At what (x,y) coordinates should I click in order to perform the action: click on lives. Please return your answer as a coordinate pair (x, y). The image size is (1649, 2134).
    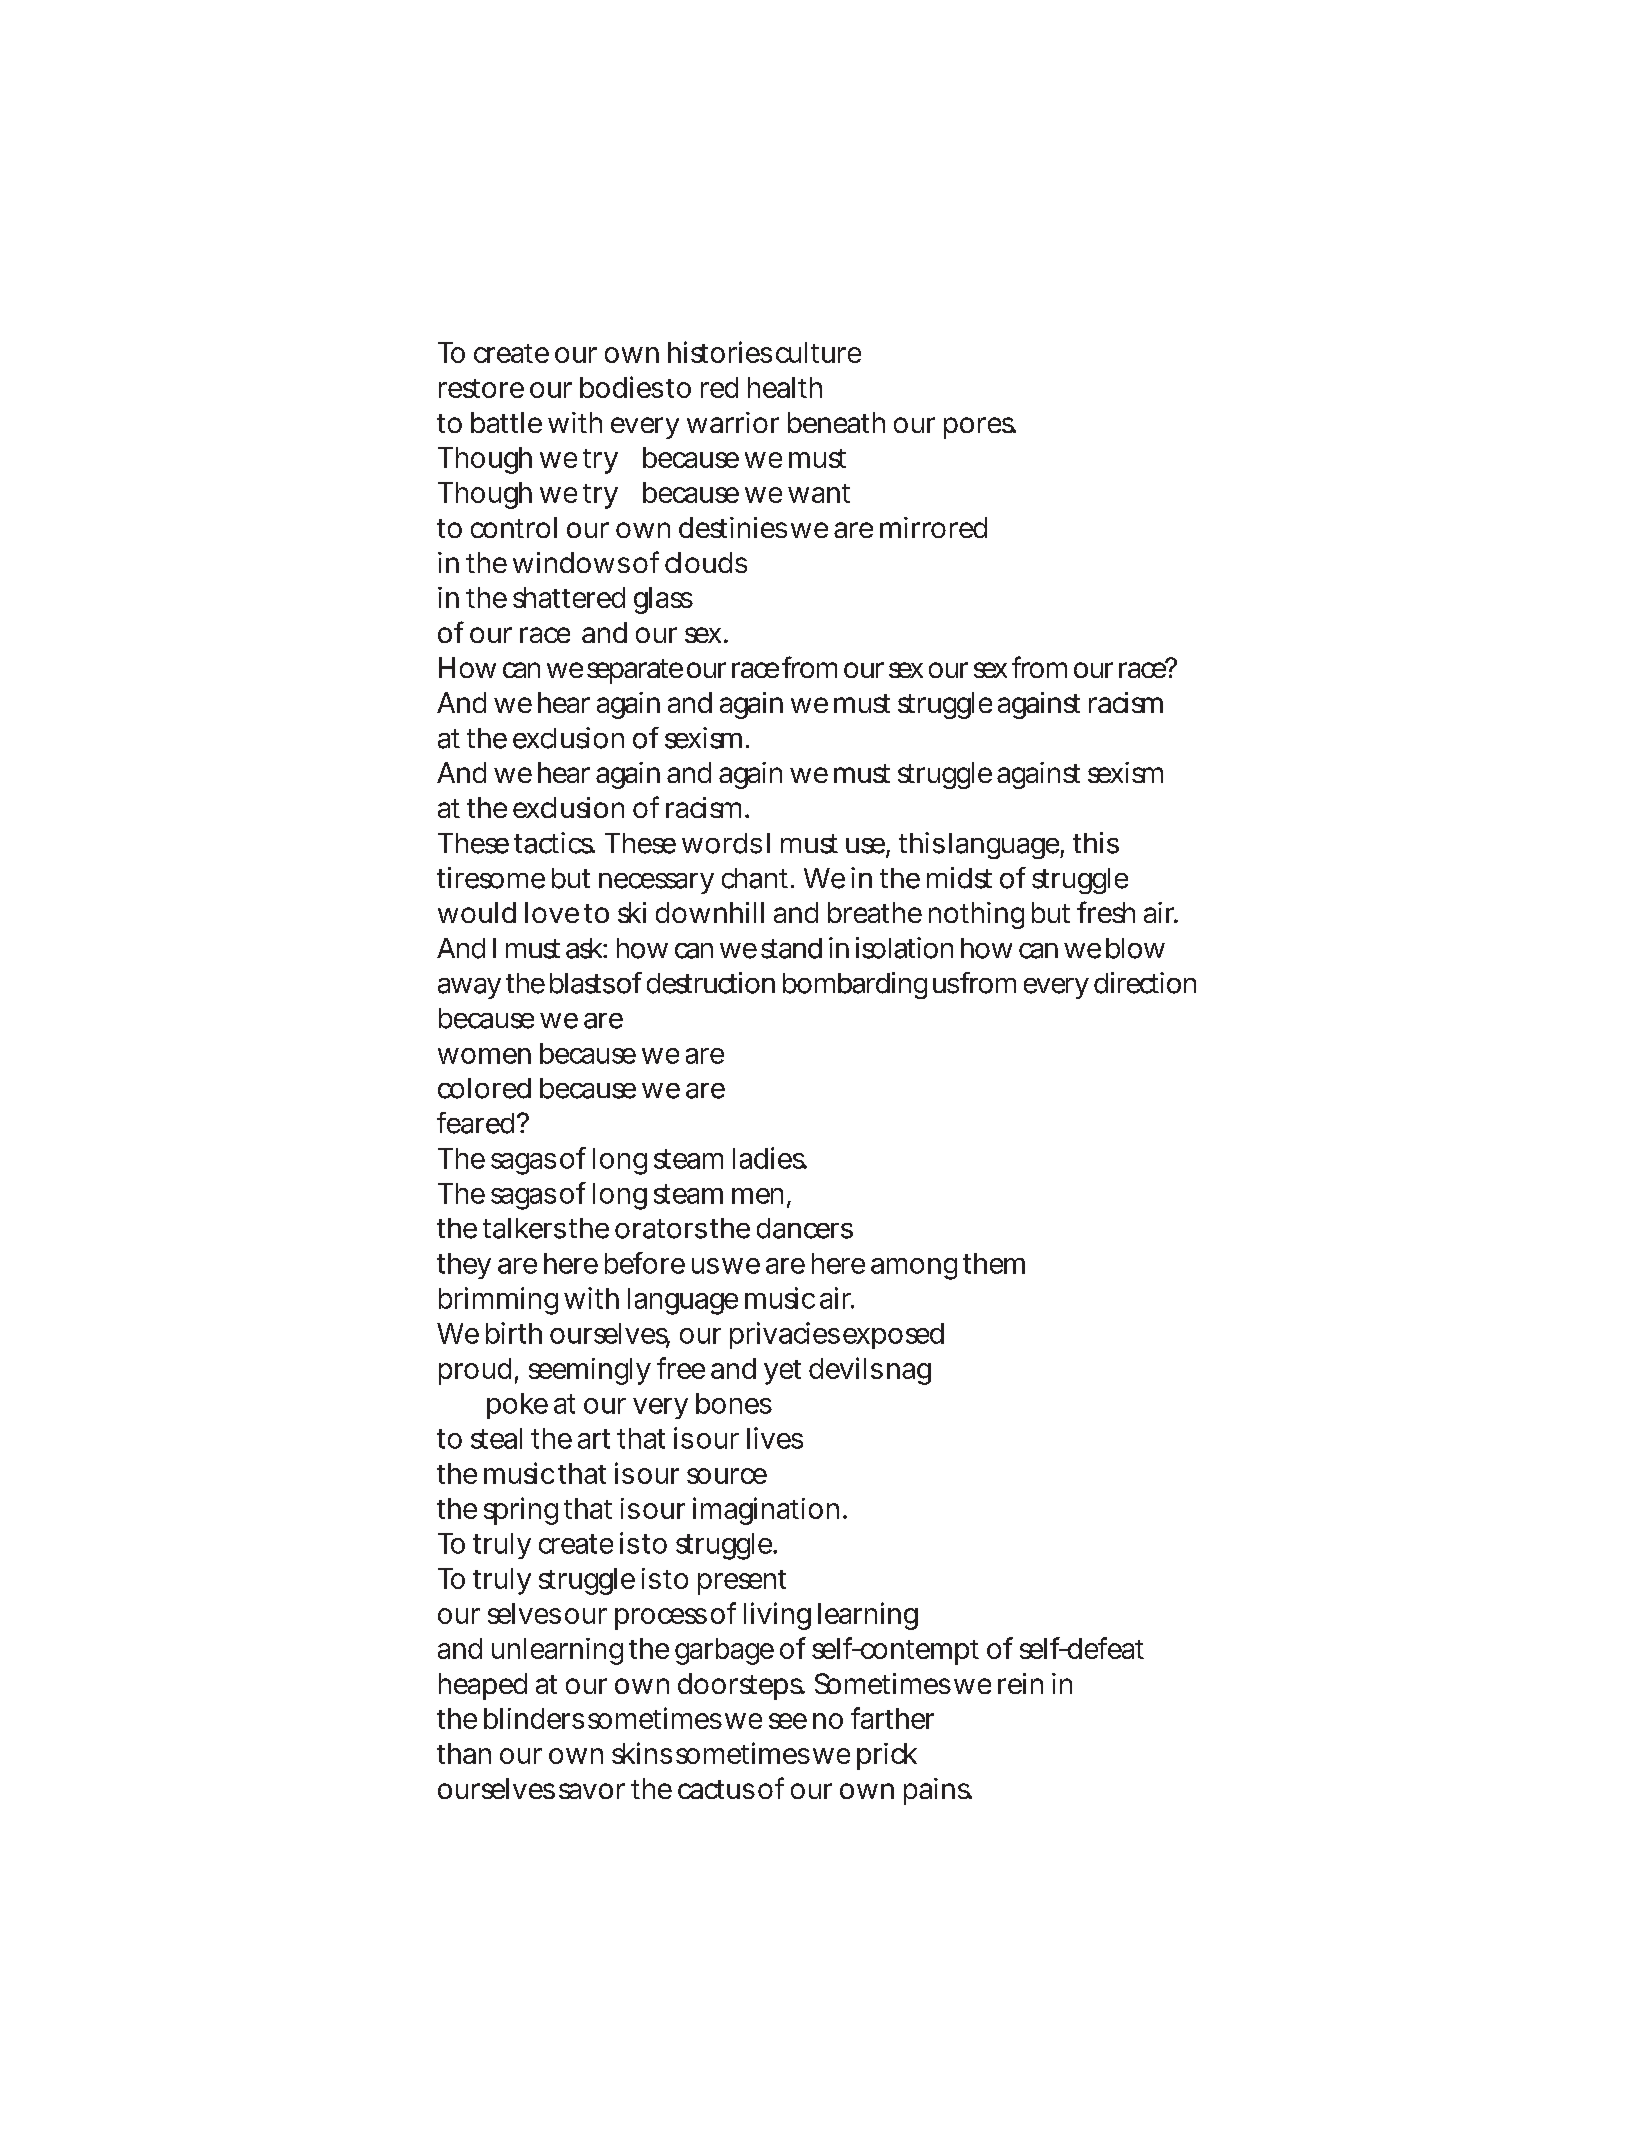
    Looking at the image, I should click on (775, 1438).
